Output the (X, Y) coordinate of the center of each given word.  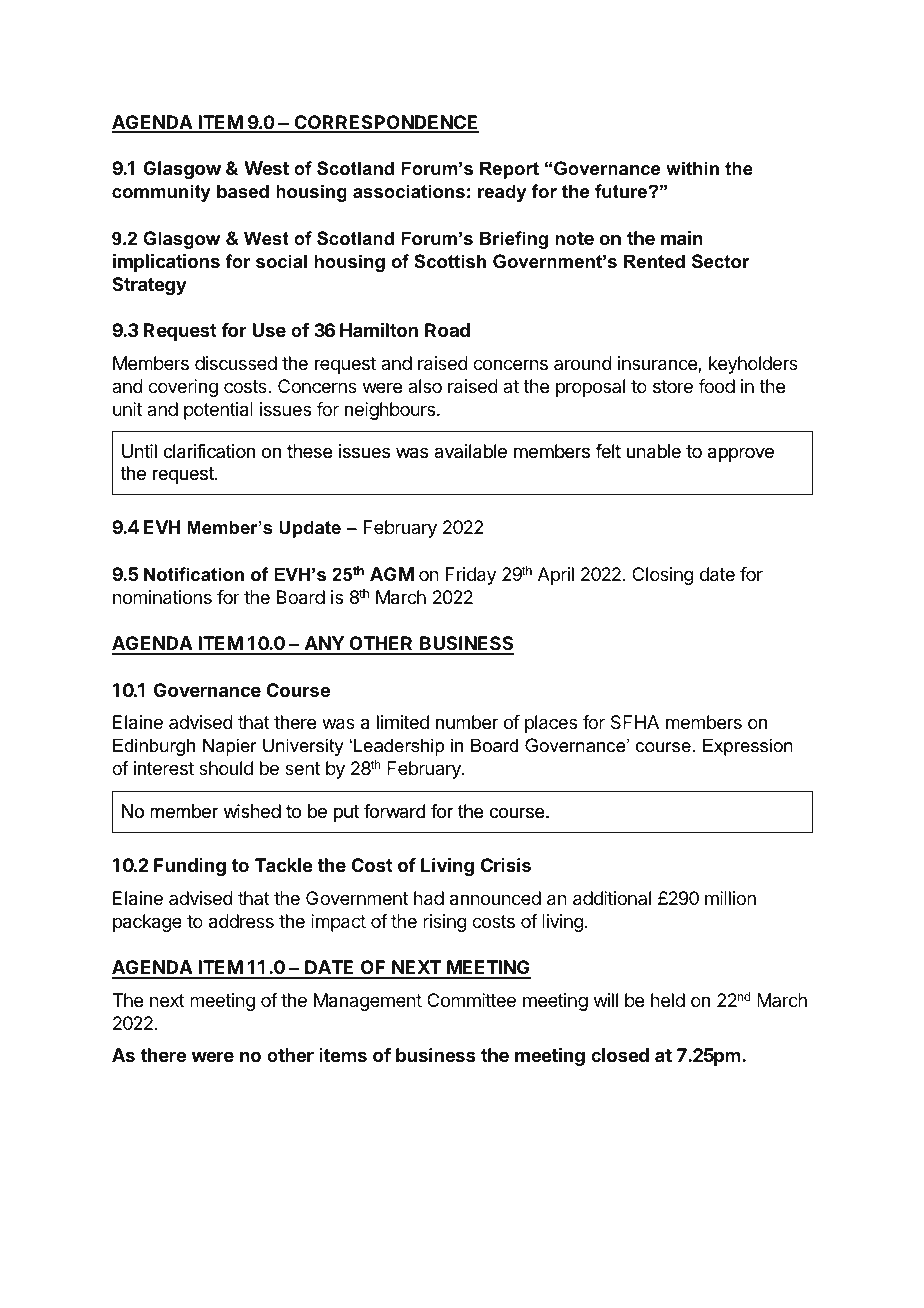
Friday (471, 576)
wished (252, 811)
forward (394, 811)
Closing (663, 576)
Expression (748, 747)
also (425, 386)
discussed (236, 363)
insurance (658, 364)
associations (409, 191)
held (668, 1000)
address (241, 921)
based (243, 191)
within (692, 168)
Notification (194, 574)
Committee (471, 1000)
